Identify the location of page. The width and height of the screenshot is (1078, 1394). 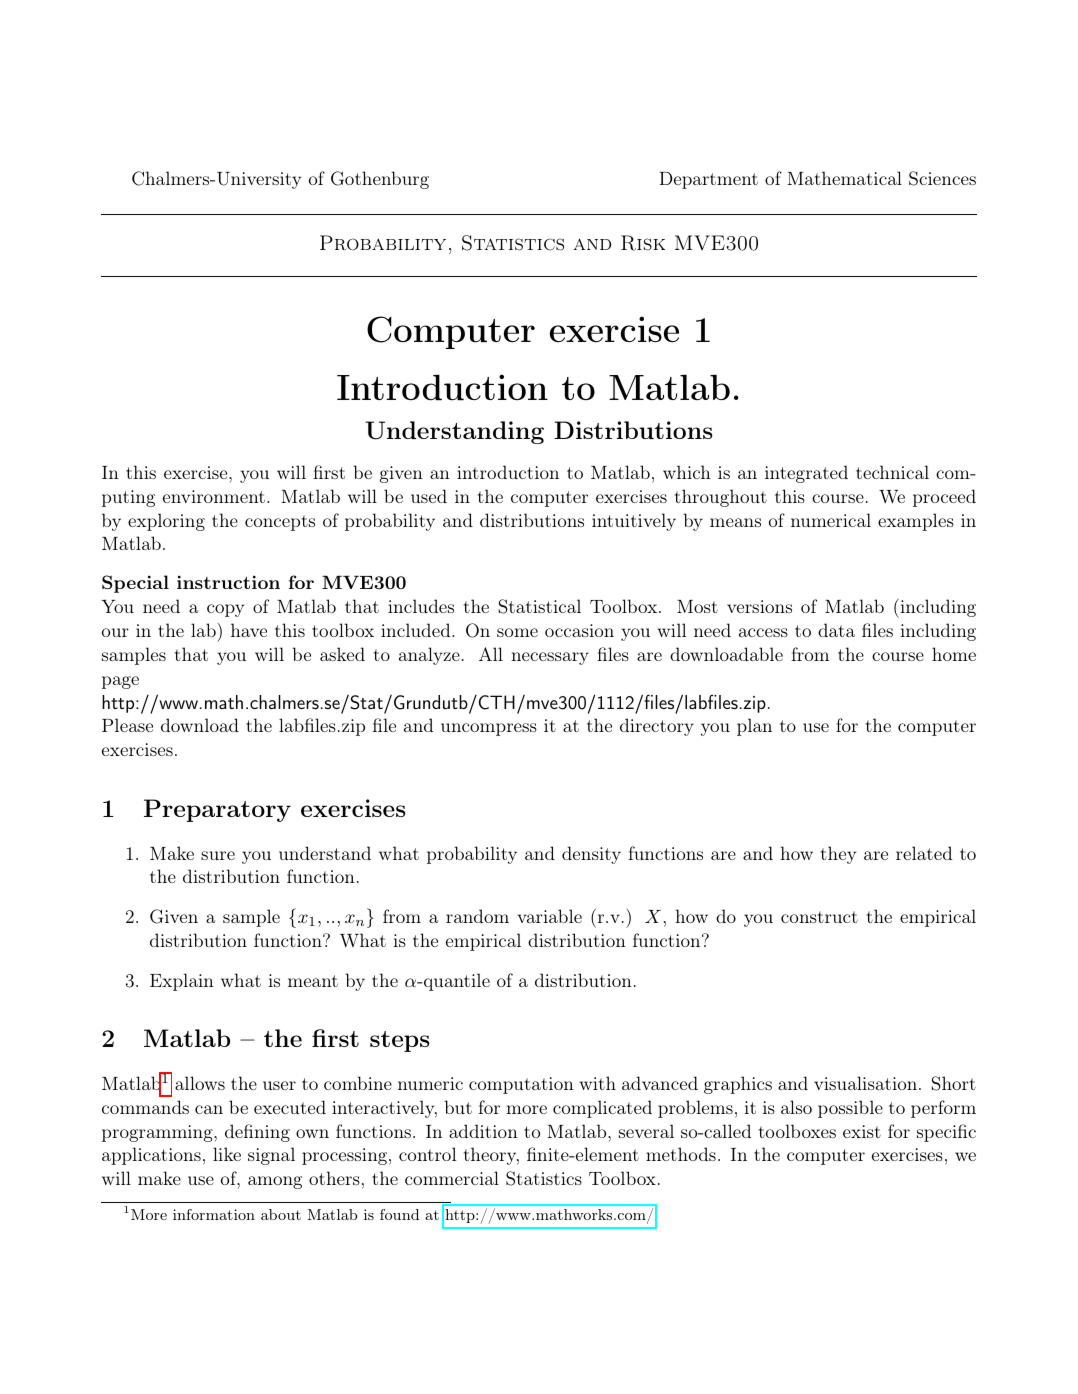
(120, 682).
